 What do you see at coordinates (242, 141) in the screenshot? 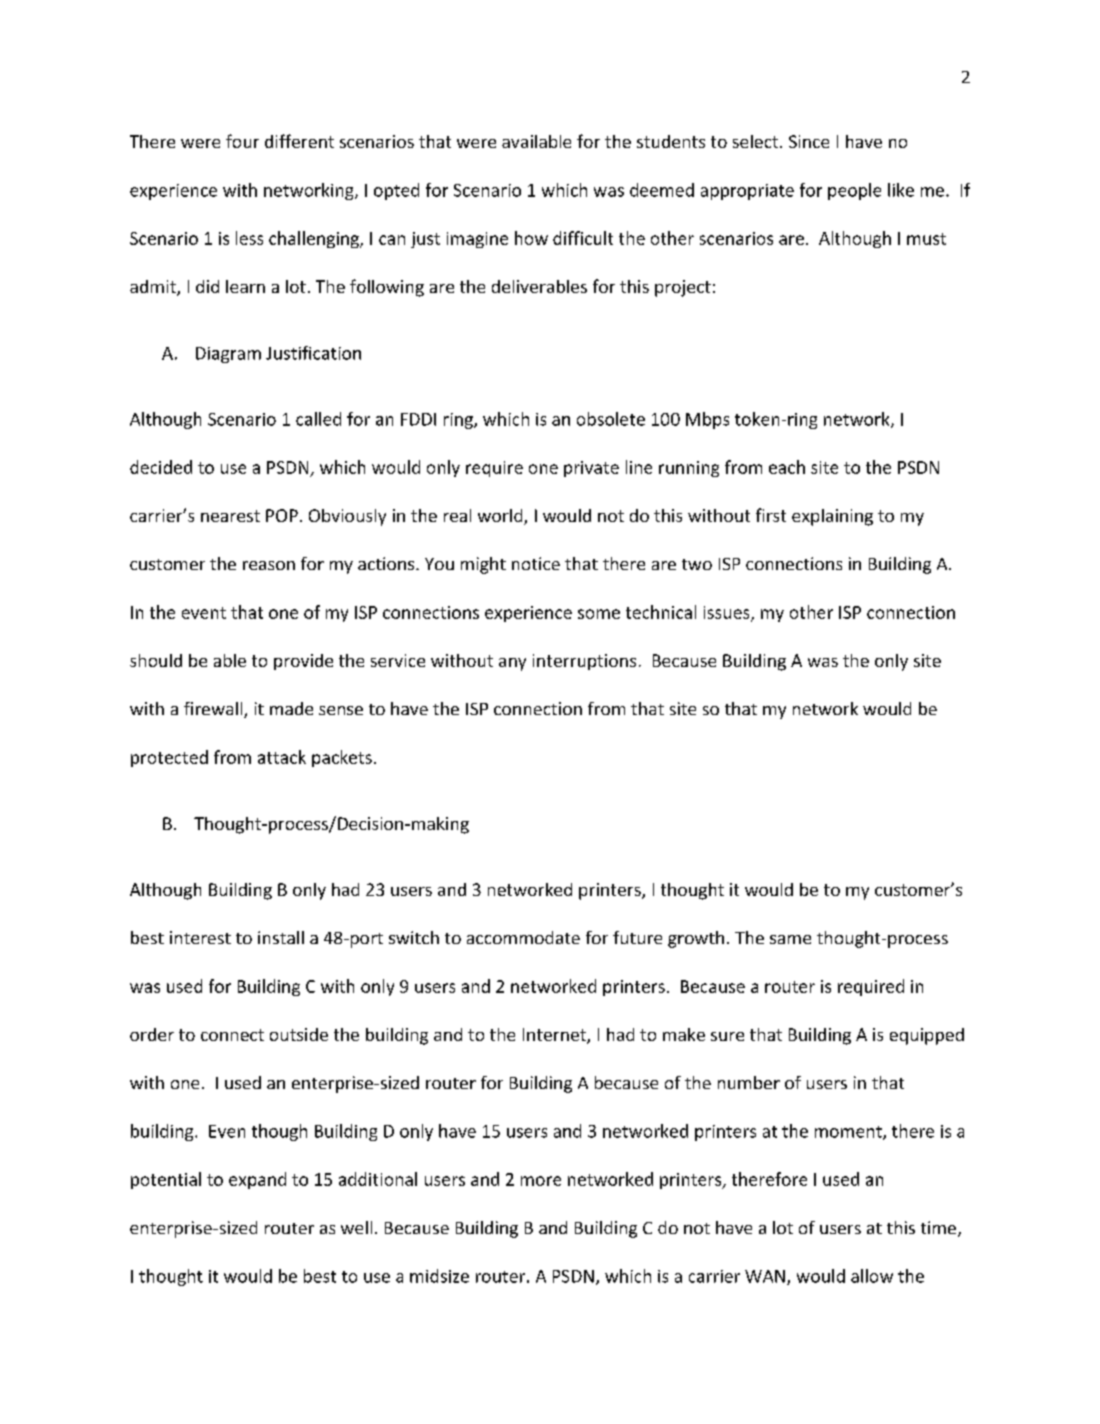
I see `four` at bounding box center [242, 141].
